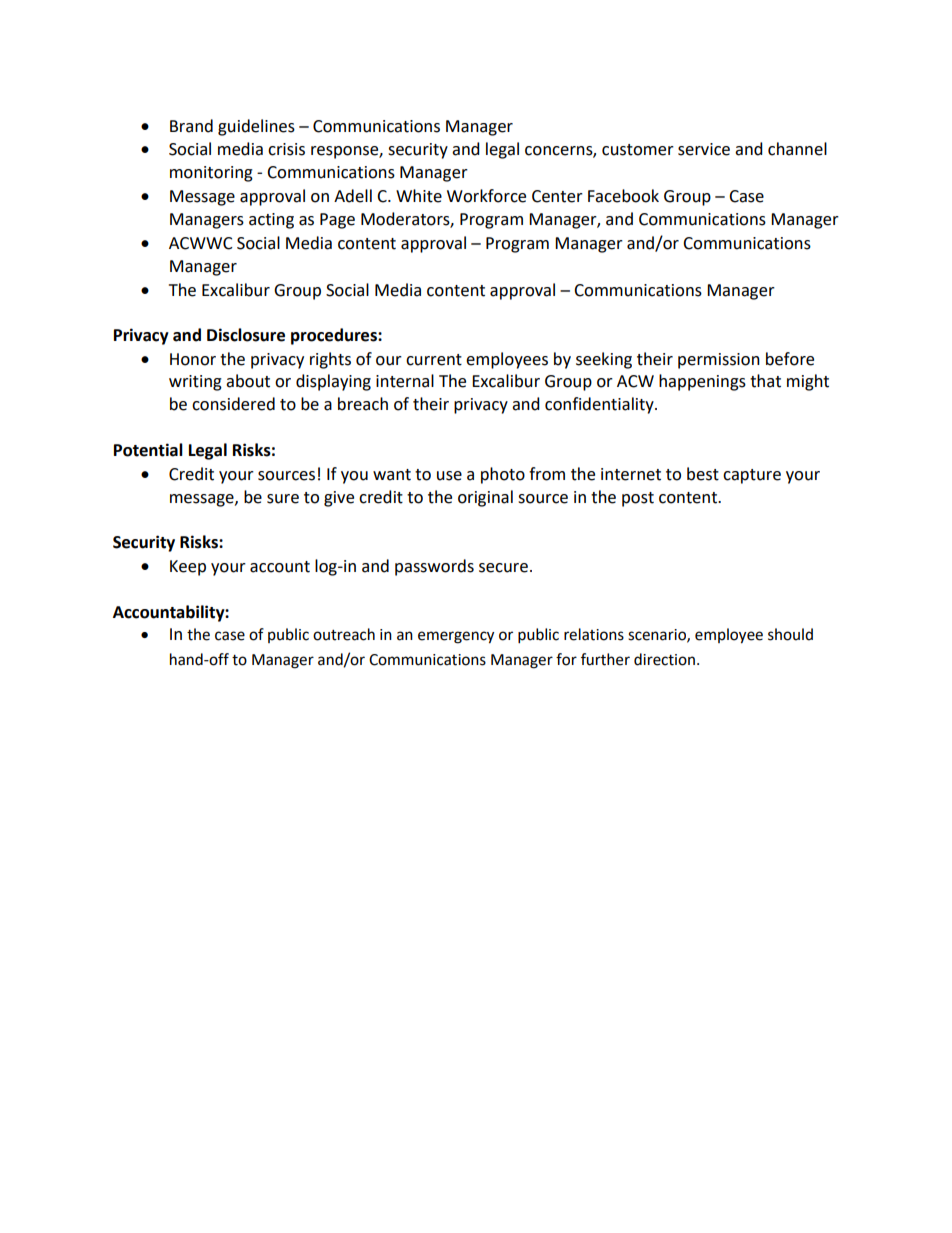 This screenshot has width=952, height=1233. I want to click on Workforce, so click(486, 196).
